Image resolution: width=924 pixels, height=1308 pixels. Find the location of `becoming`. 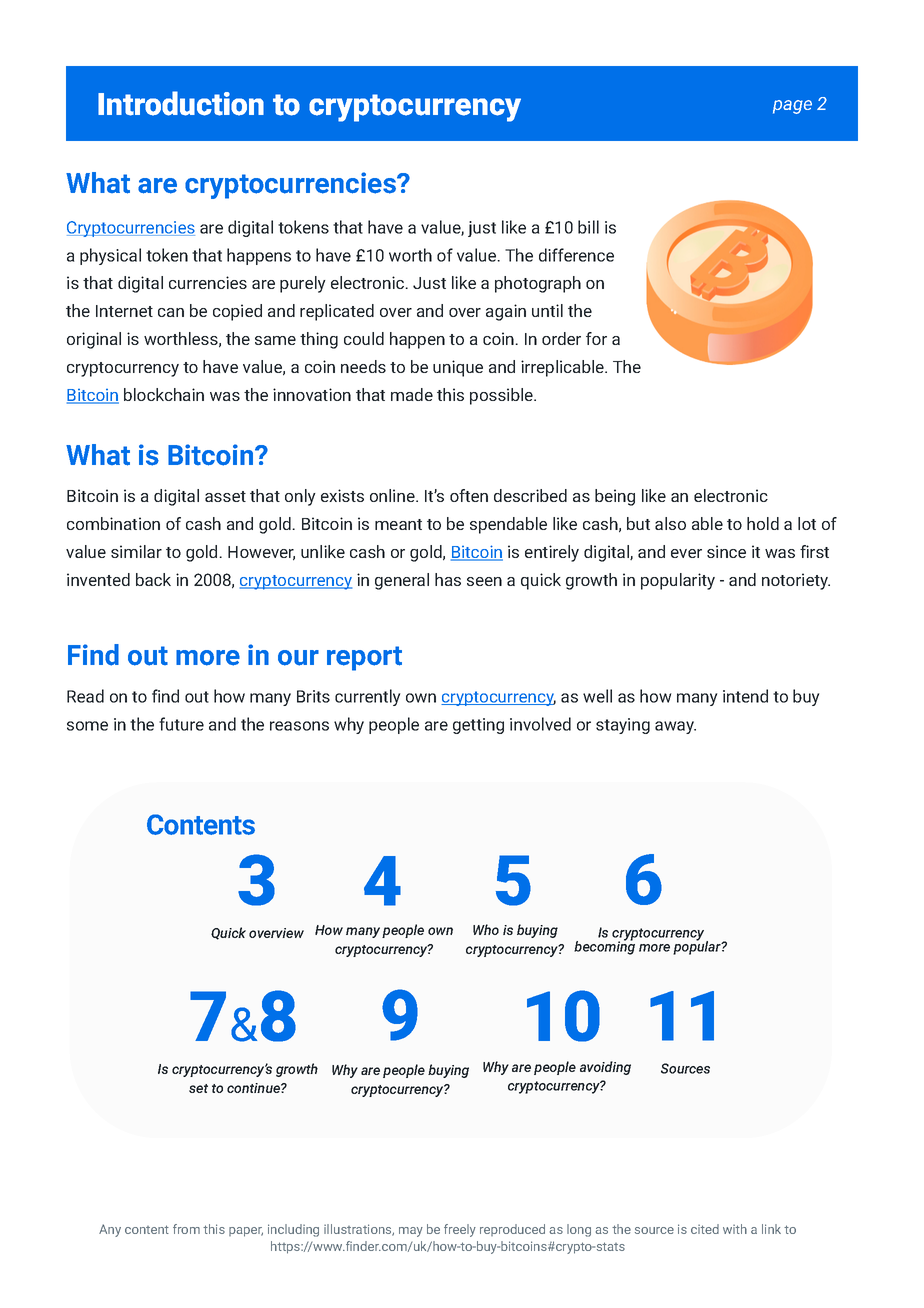

becoming is located at coordinates (604, 947).
